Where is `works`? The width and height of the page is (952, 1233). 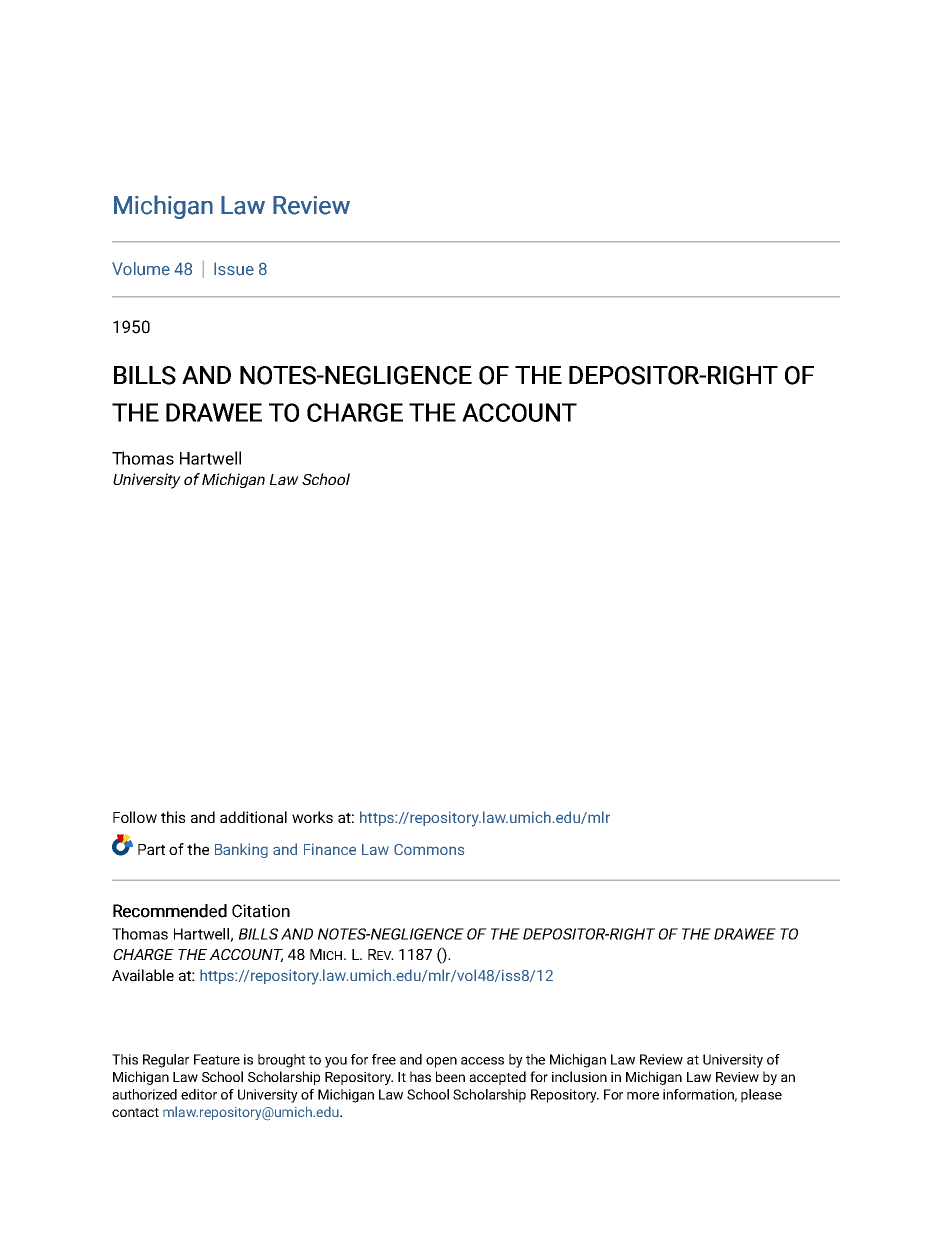 works is located at coordinates (312, 817).
